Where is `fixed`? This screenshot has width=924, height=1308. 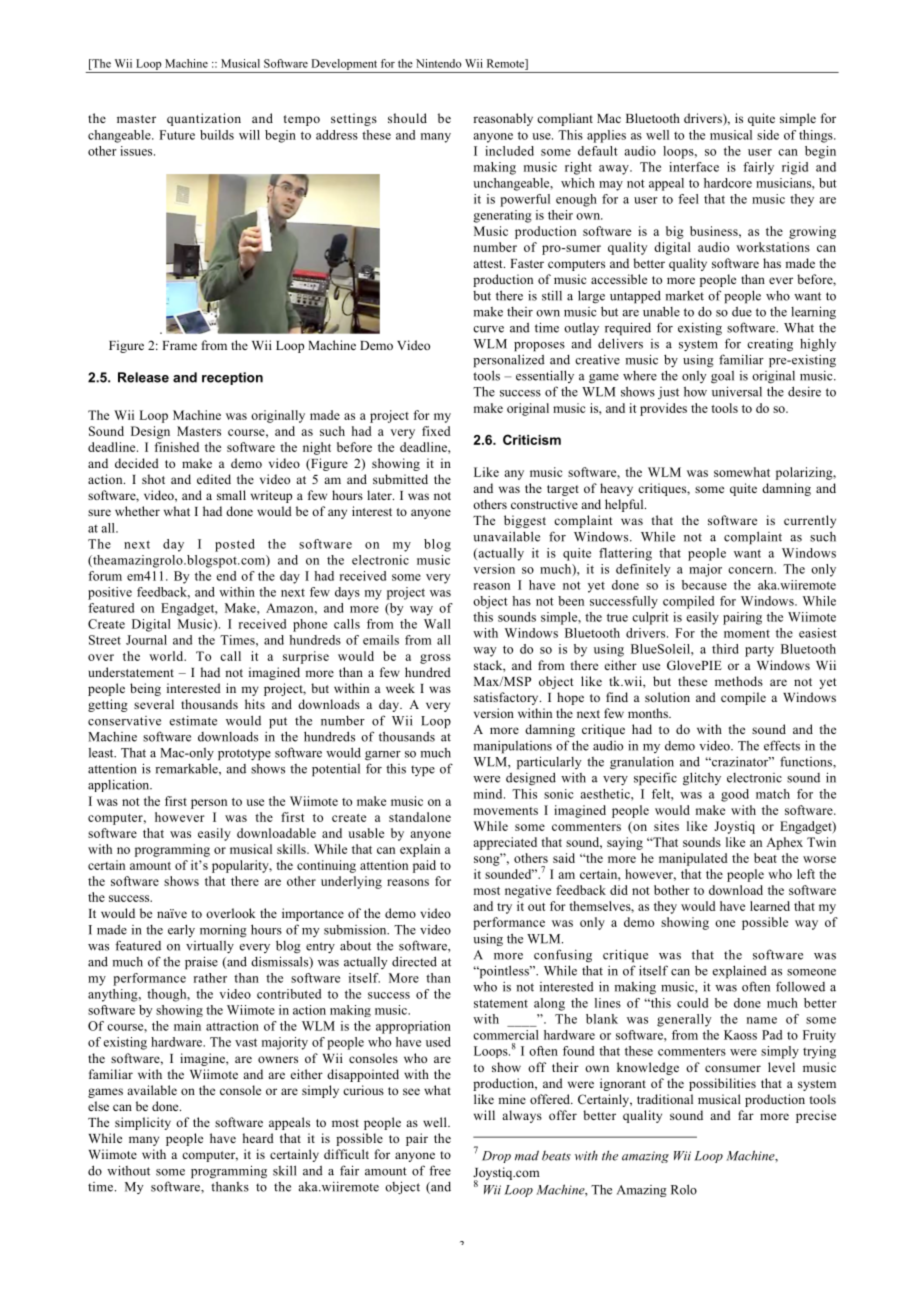 fixed is located at coordinates (436, 431).
